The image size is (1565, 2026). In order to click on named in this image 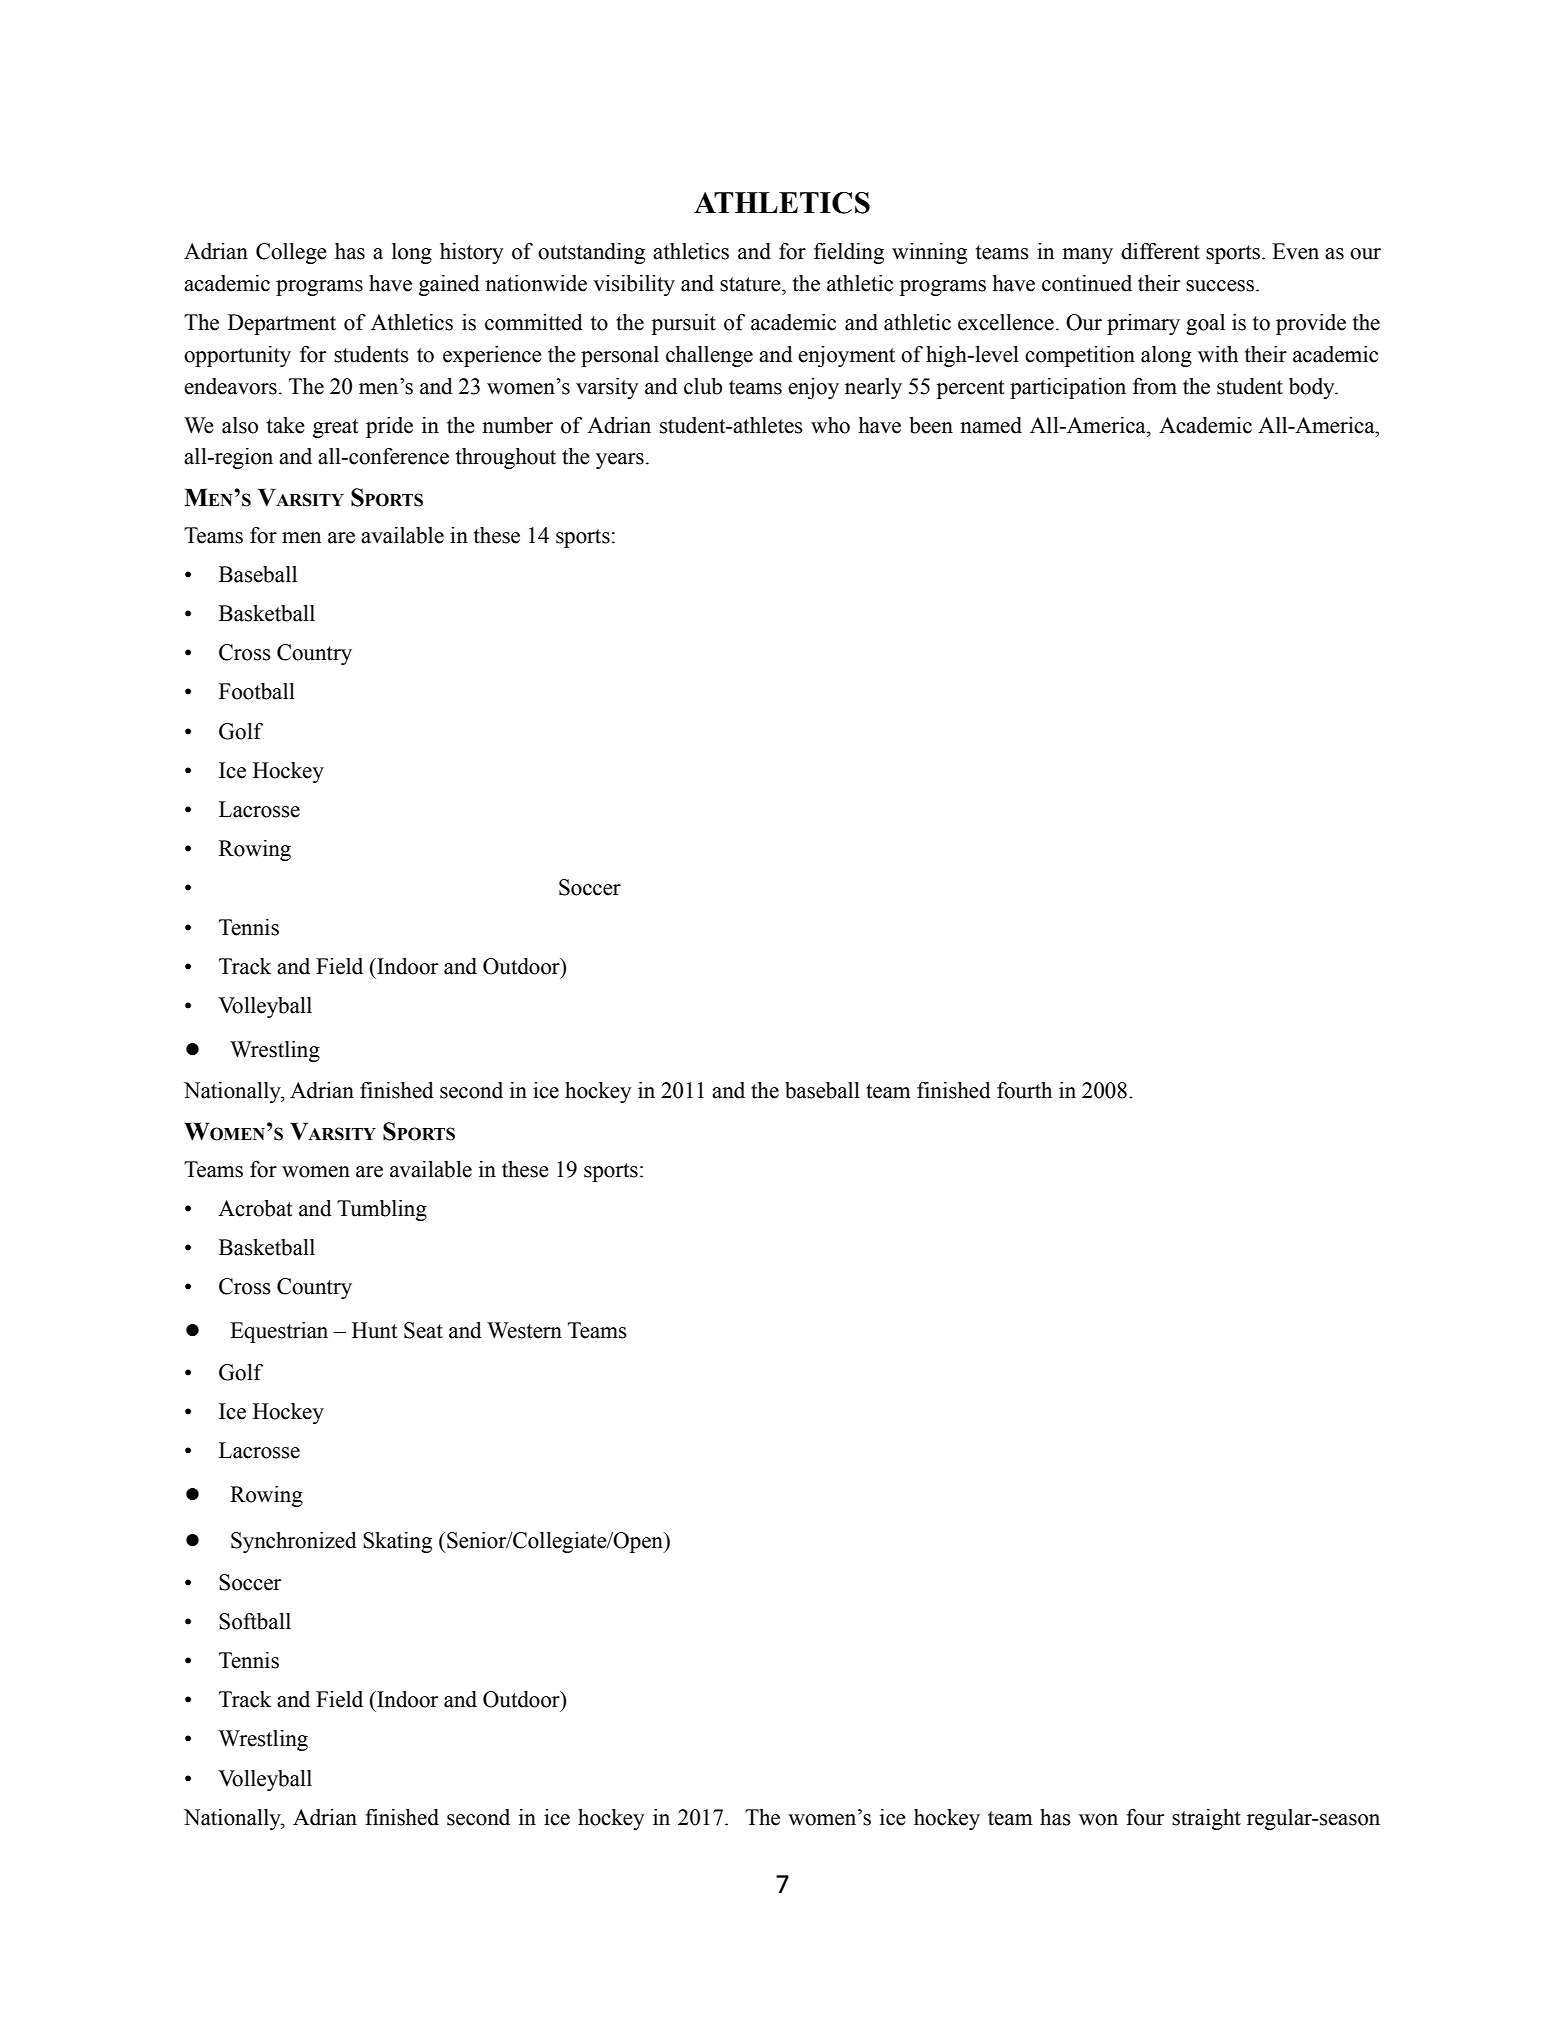, I will do `click(991, 425)`.
